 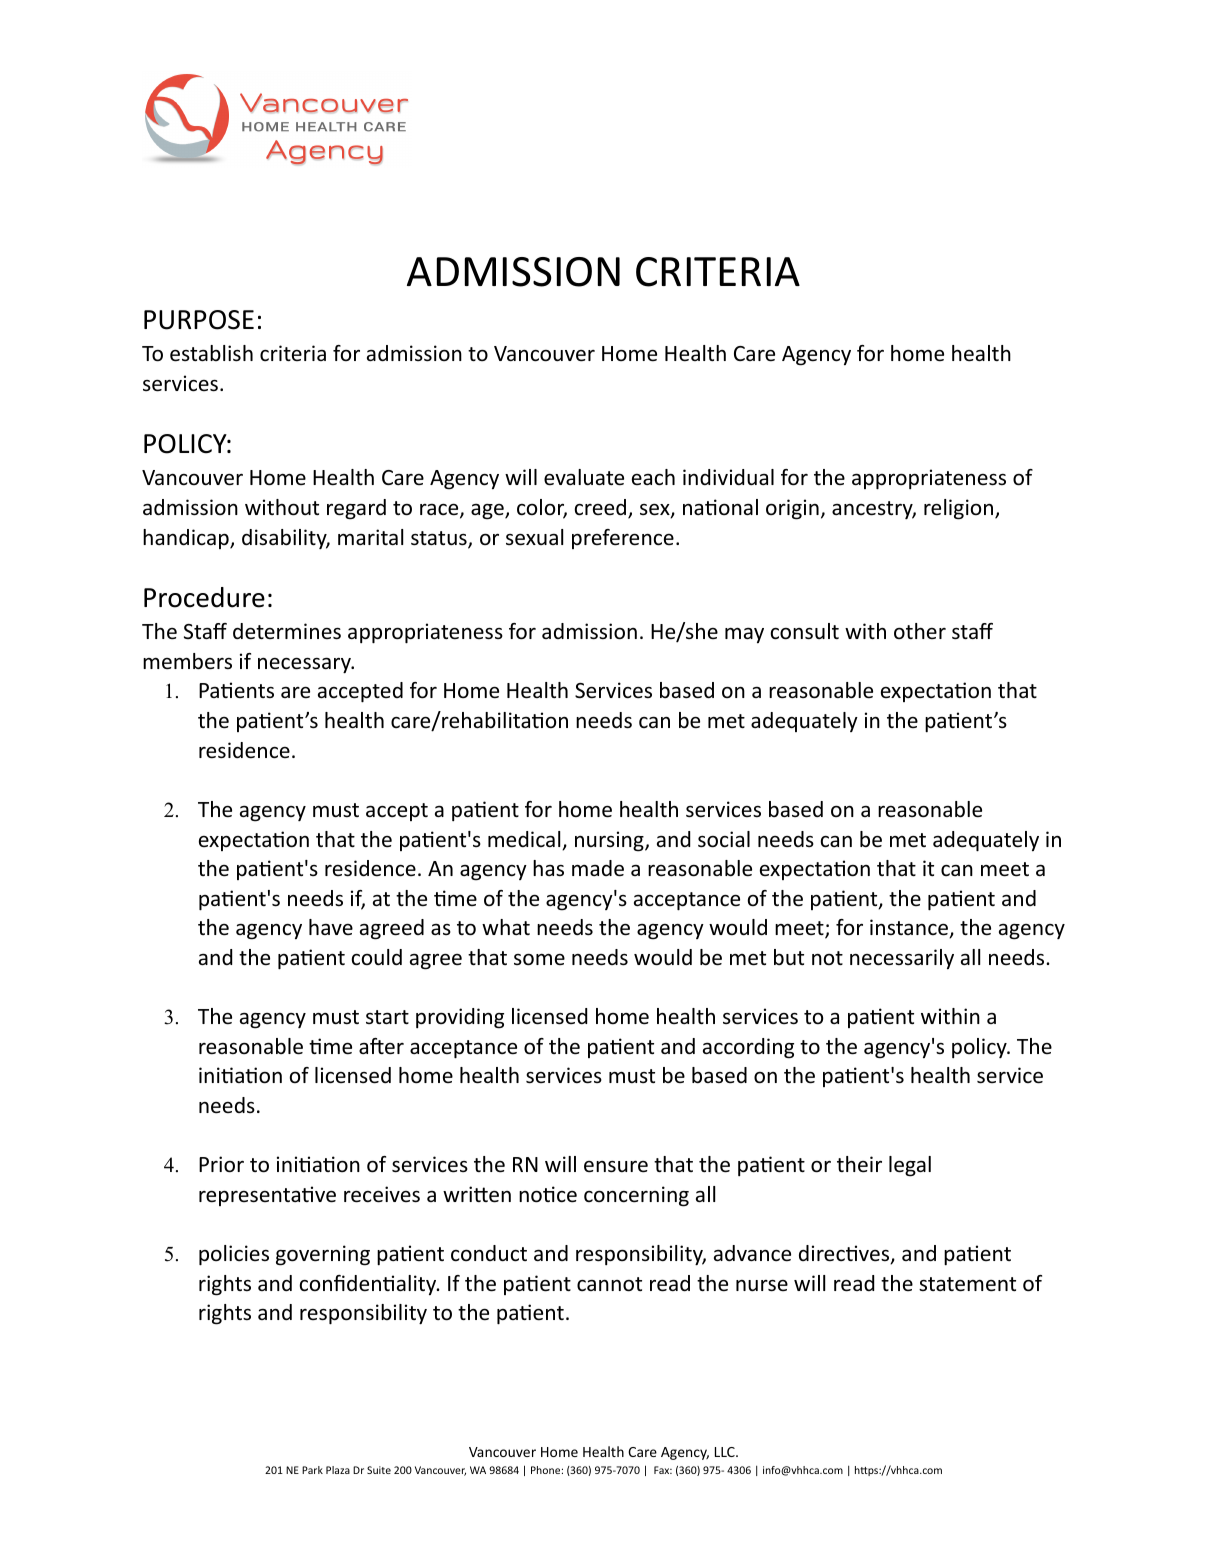 I want to click on determines, so click(x=287, y=631).
